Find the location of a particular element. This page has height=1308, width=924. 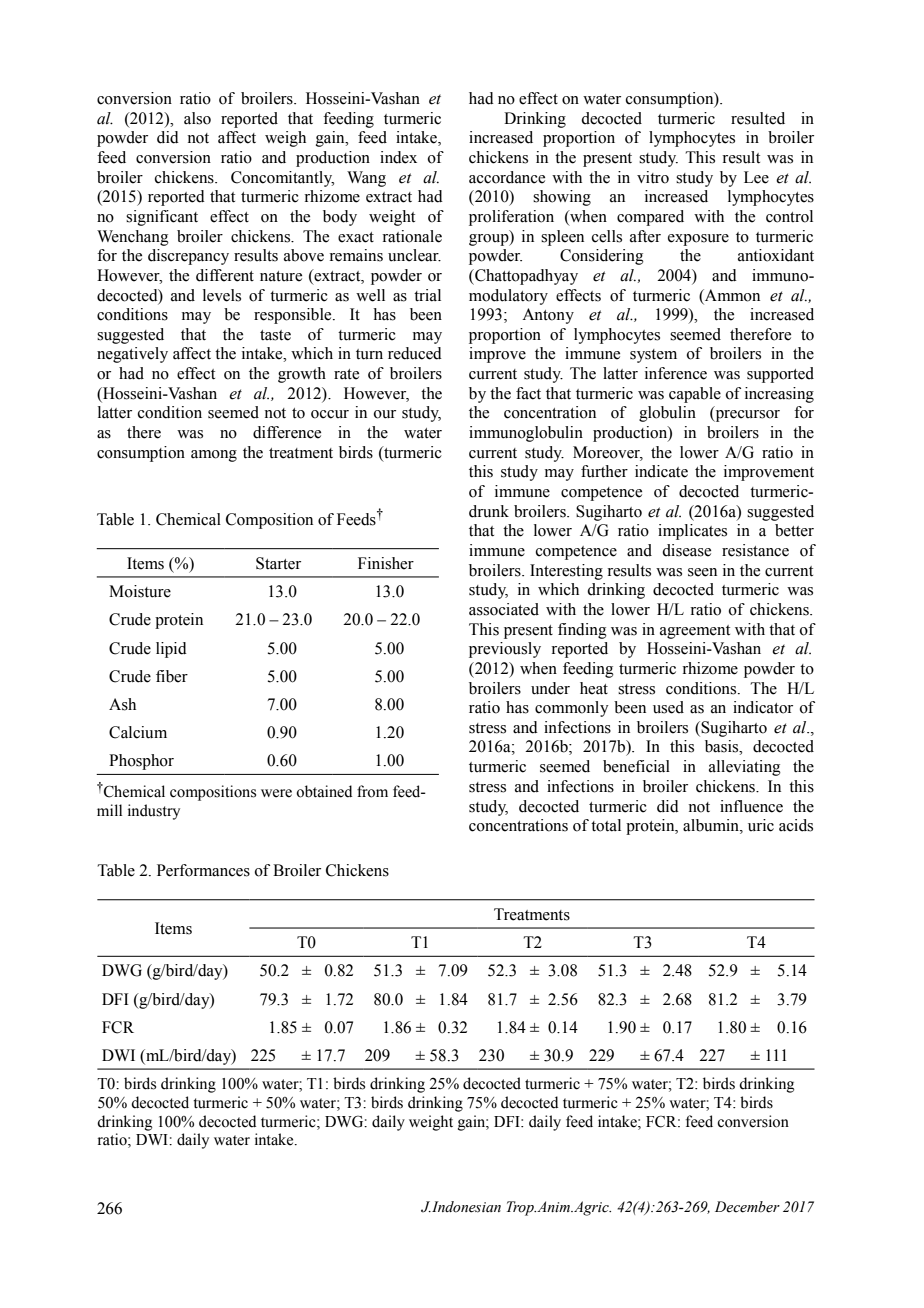

Performances is located at coordinates (203, 870).
